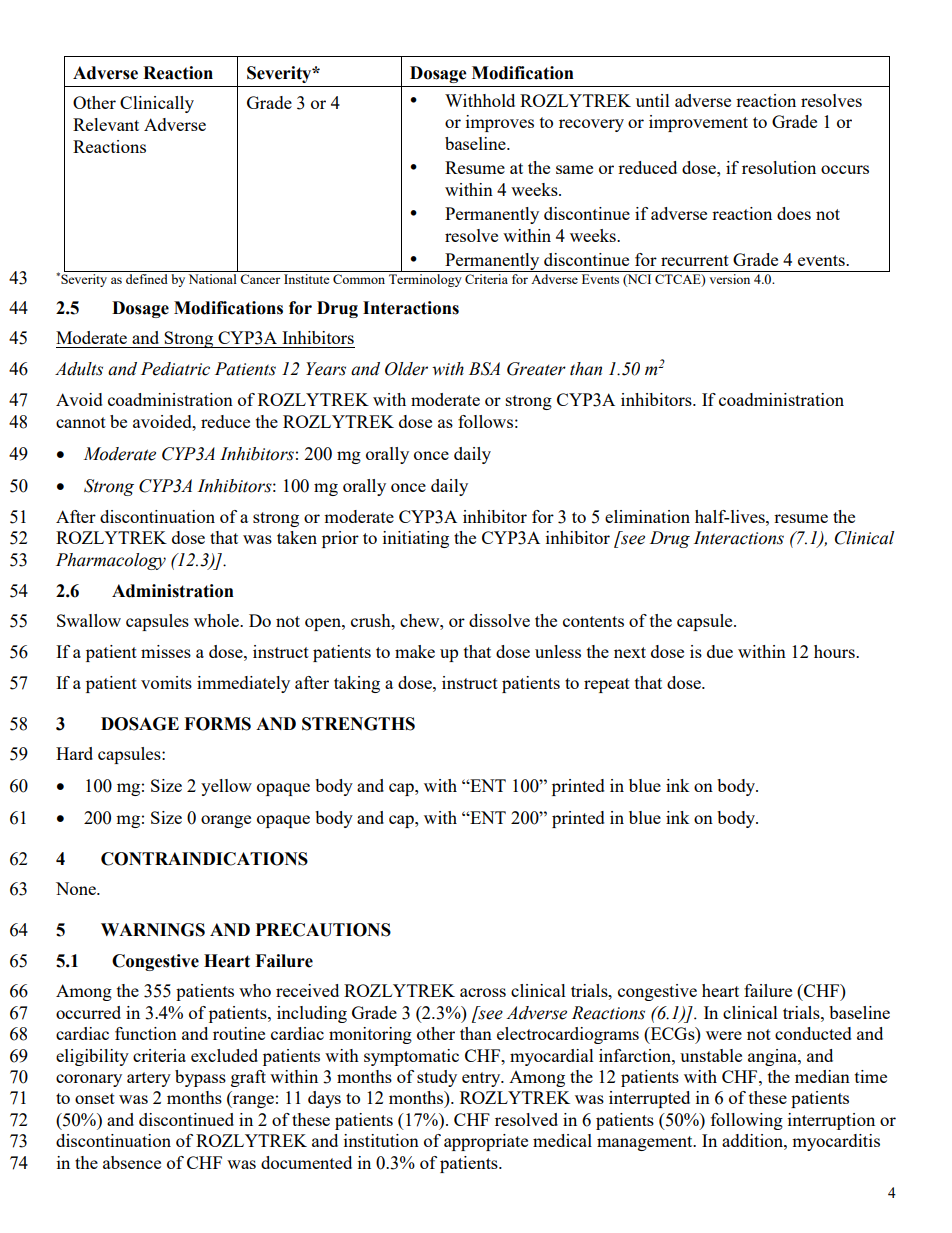  Describe the element at coordinates (358, 724) in the screenshot. I see `STRENGTHS` at that location.
